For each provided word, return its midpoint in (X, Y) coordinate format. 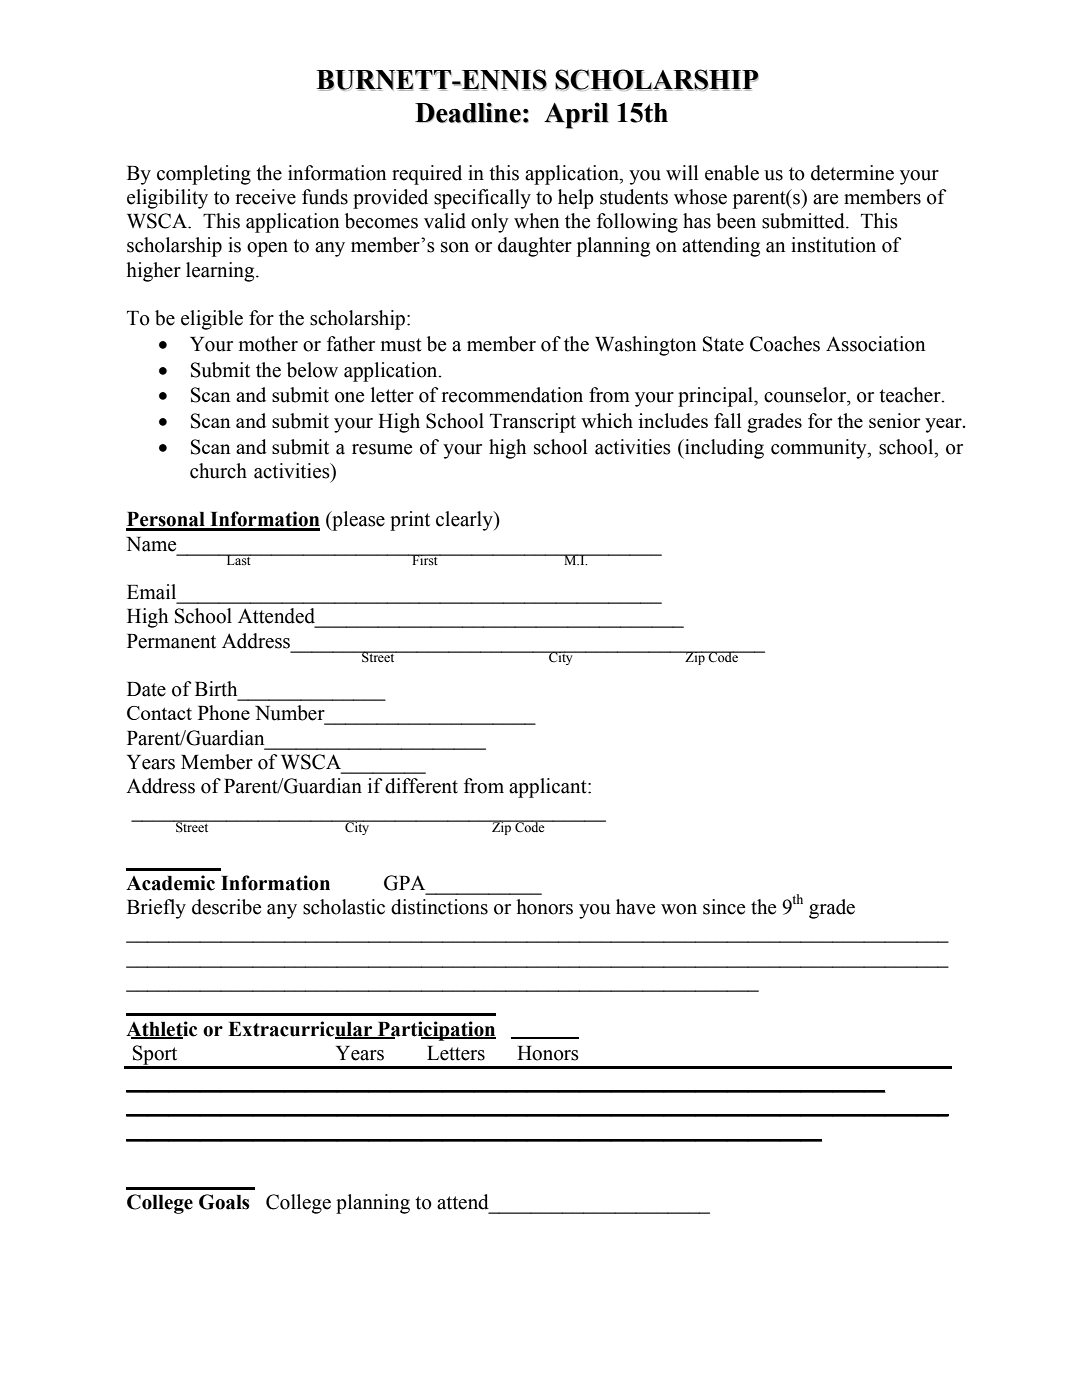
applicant (549, 788)
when (536, 221)
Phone (224, 712)
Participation (436, 1031)
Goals (224, 1202)
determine (852, 173)
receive (266, 197)
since (724, 907)
